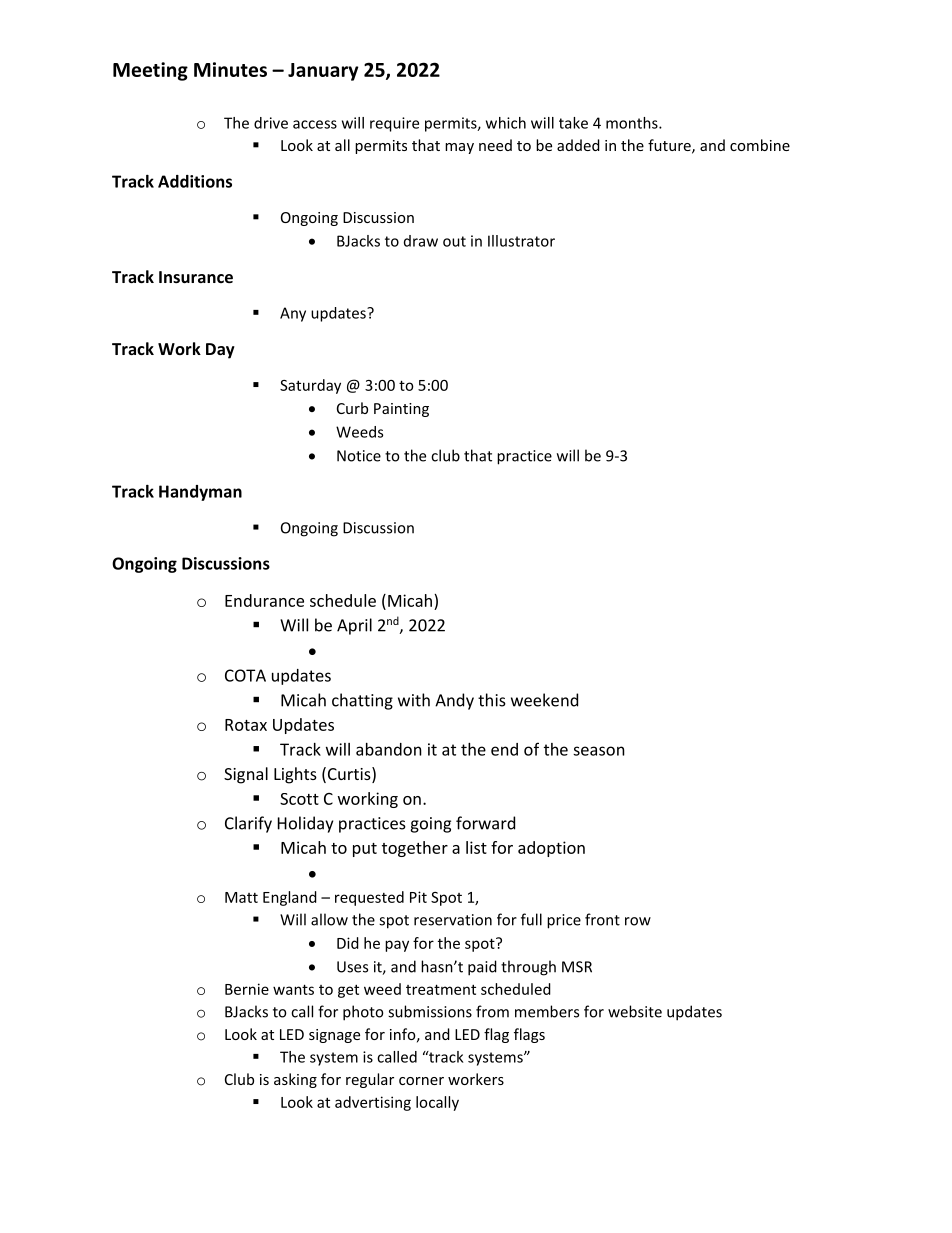  I want to click on Signal, so click(246, 775).
